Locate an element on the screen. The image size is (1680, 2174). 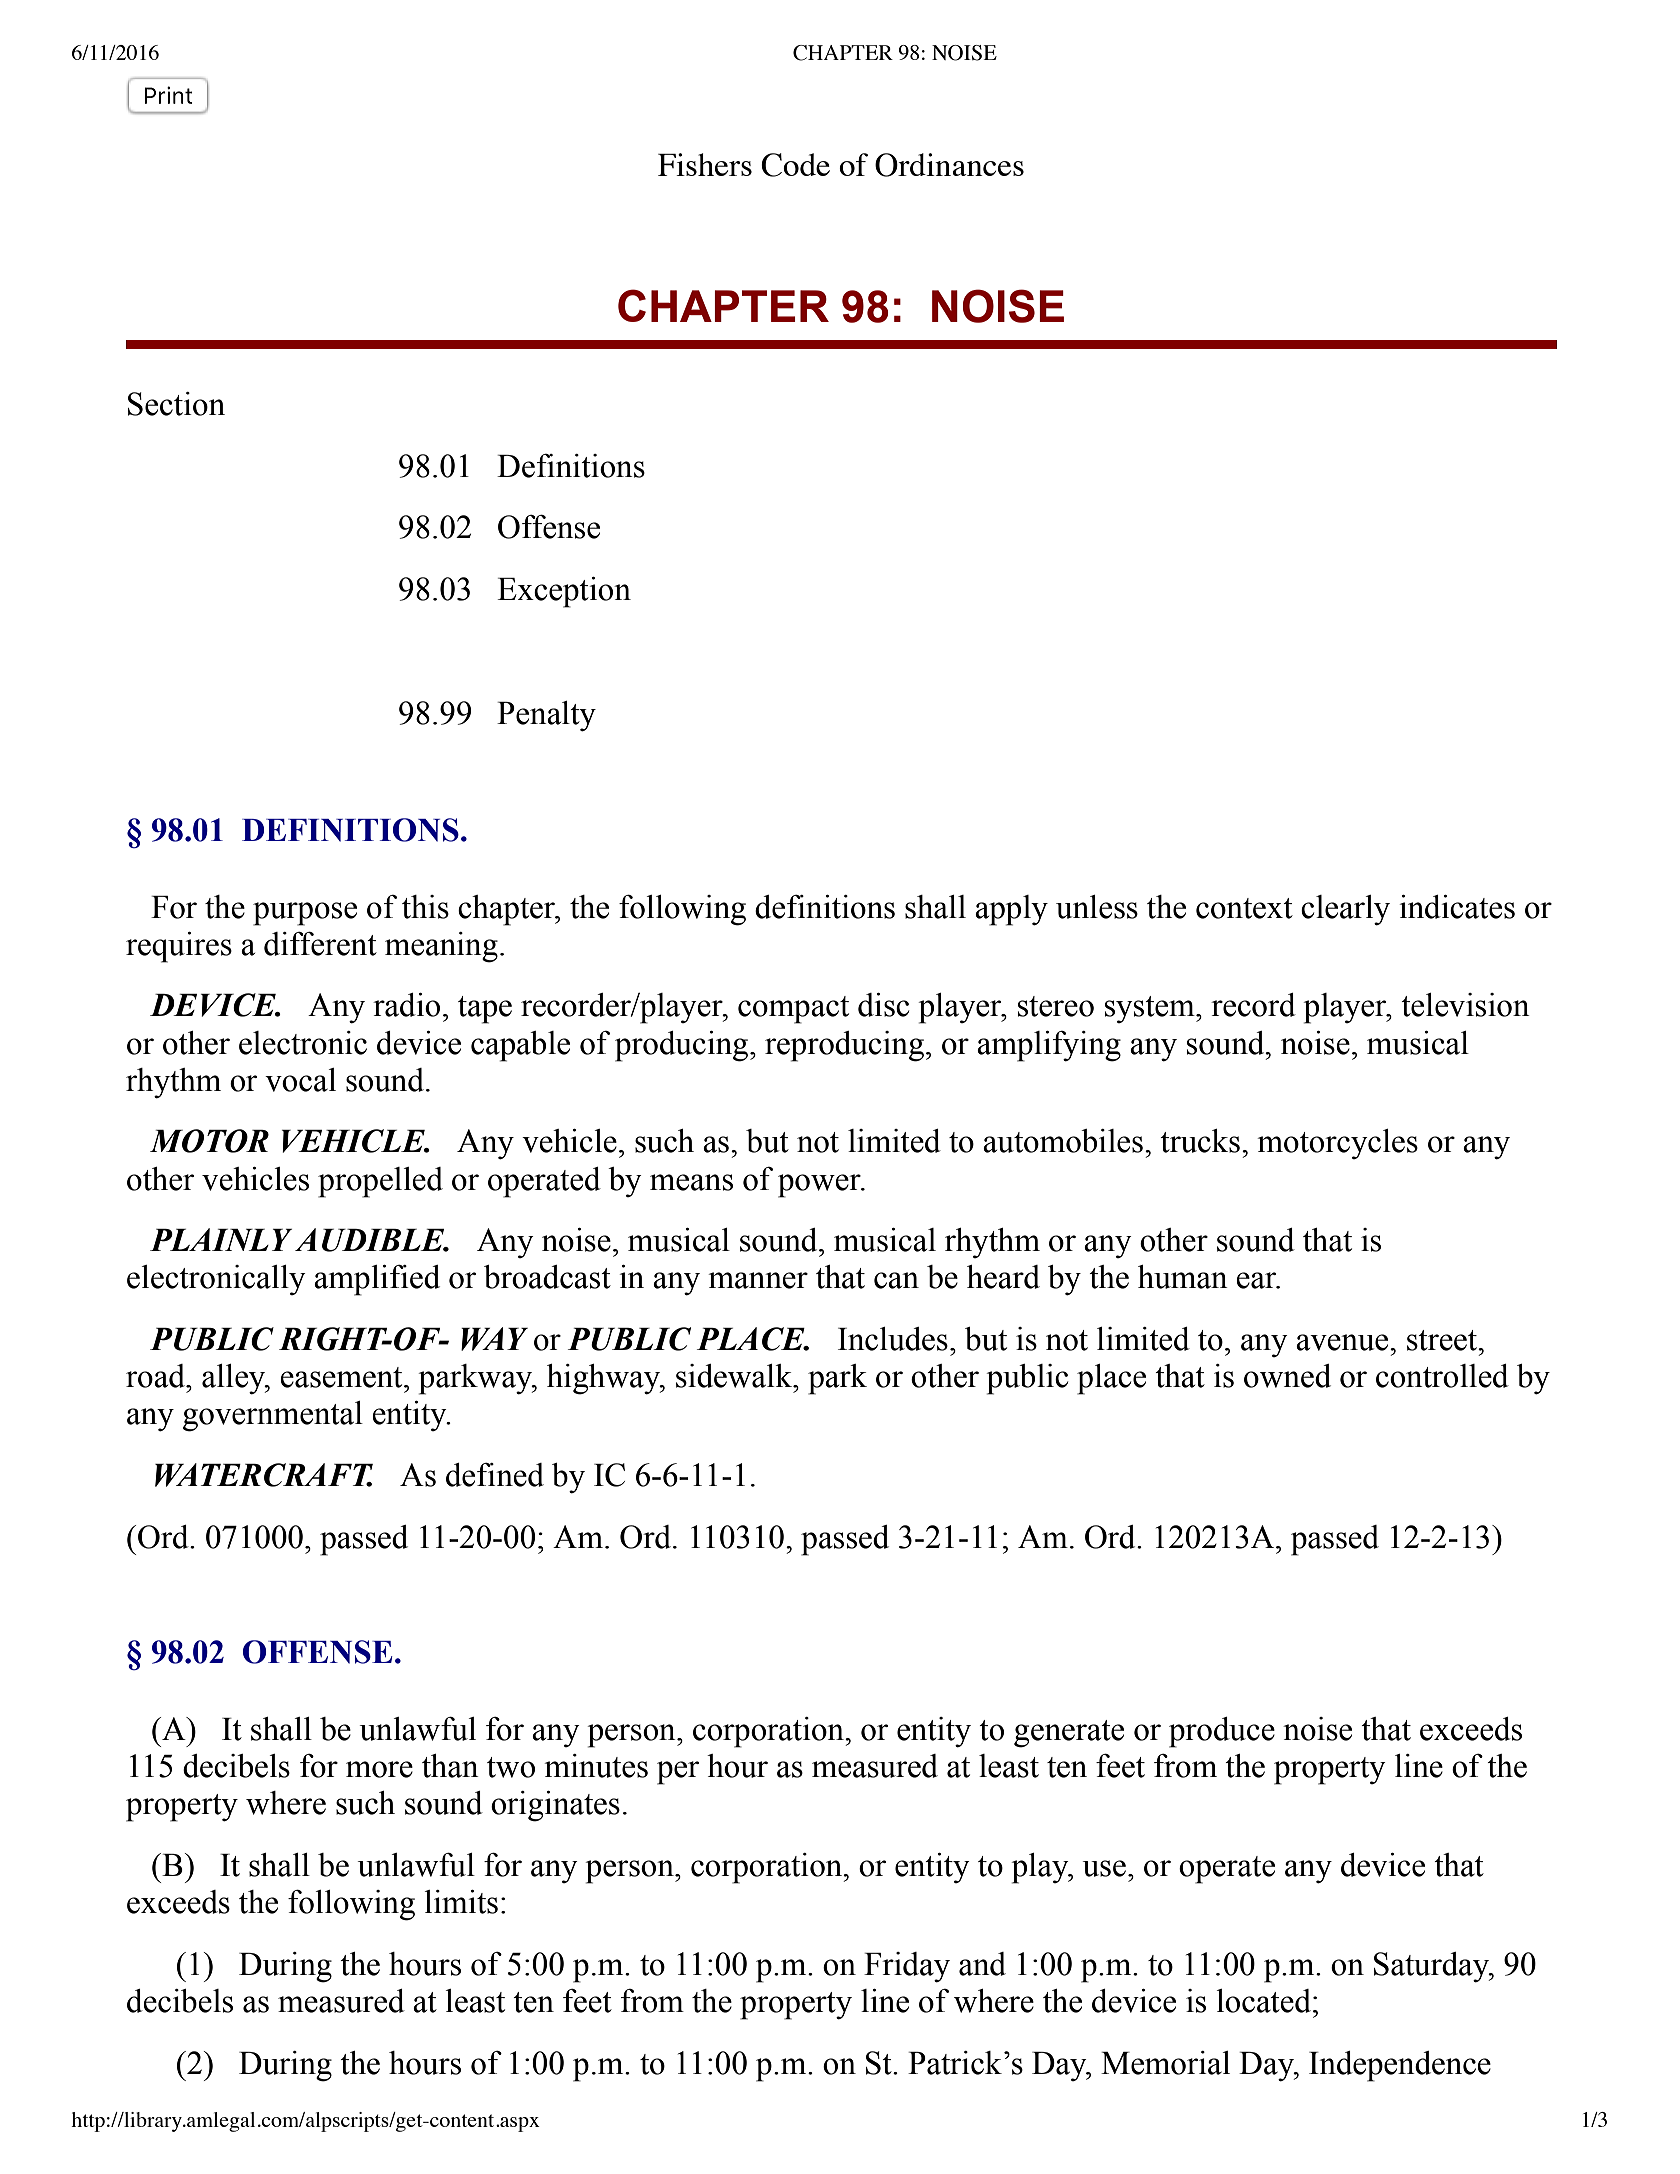
Friday is located at coordinates (907, 1967).
